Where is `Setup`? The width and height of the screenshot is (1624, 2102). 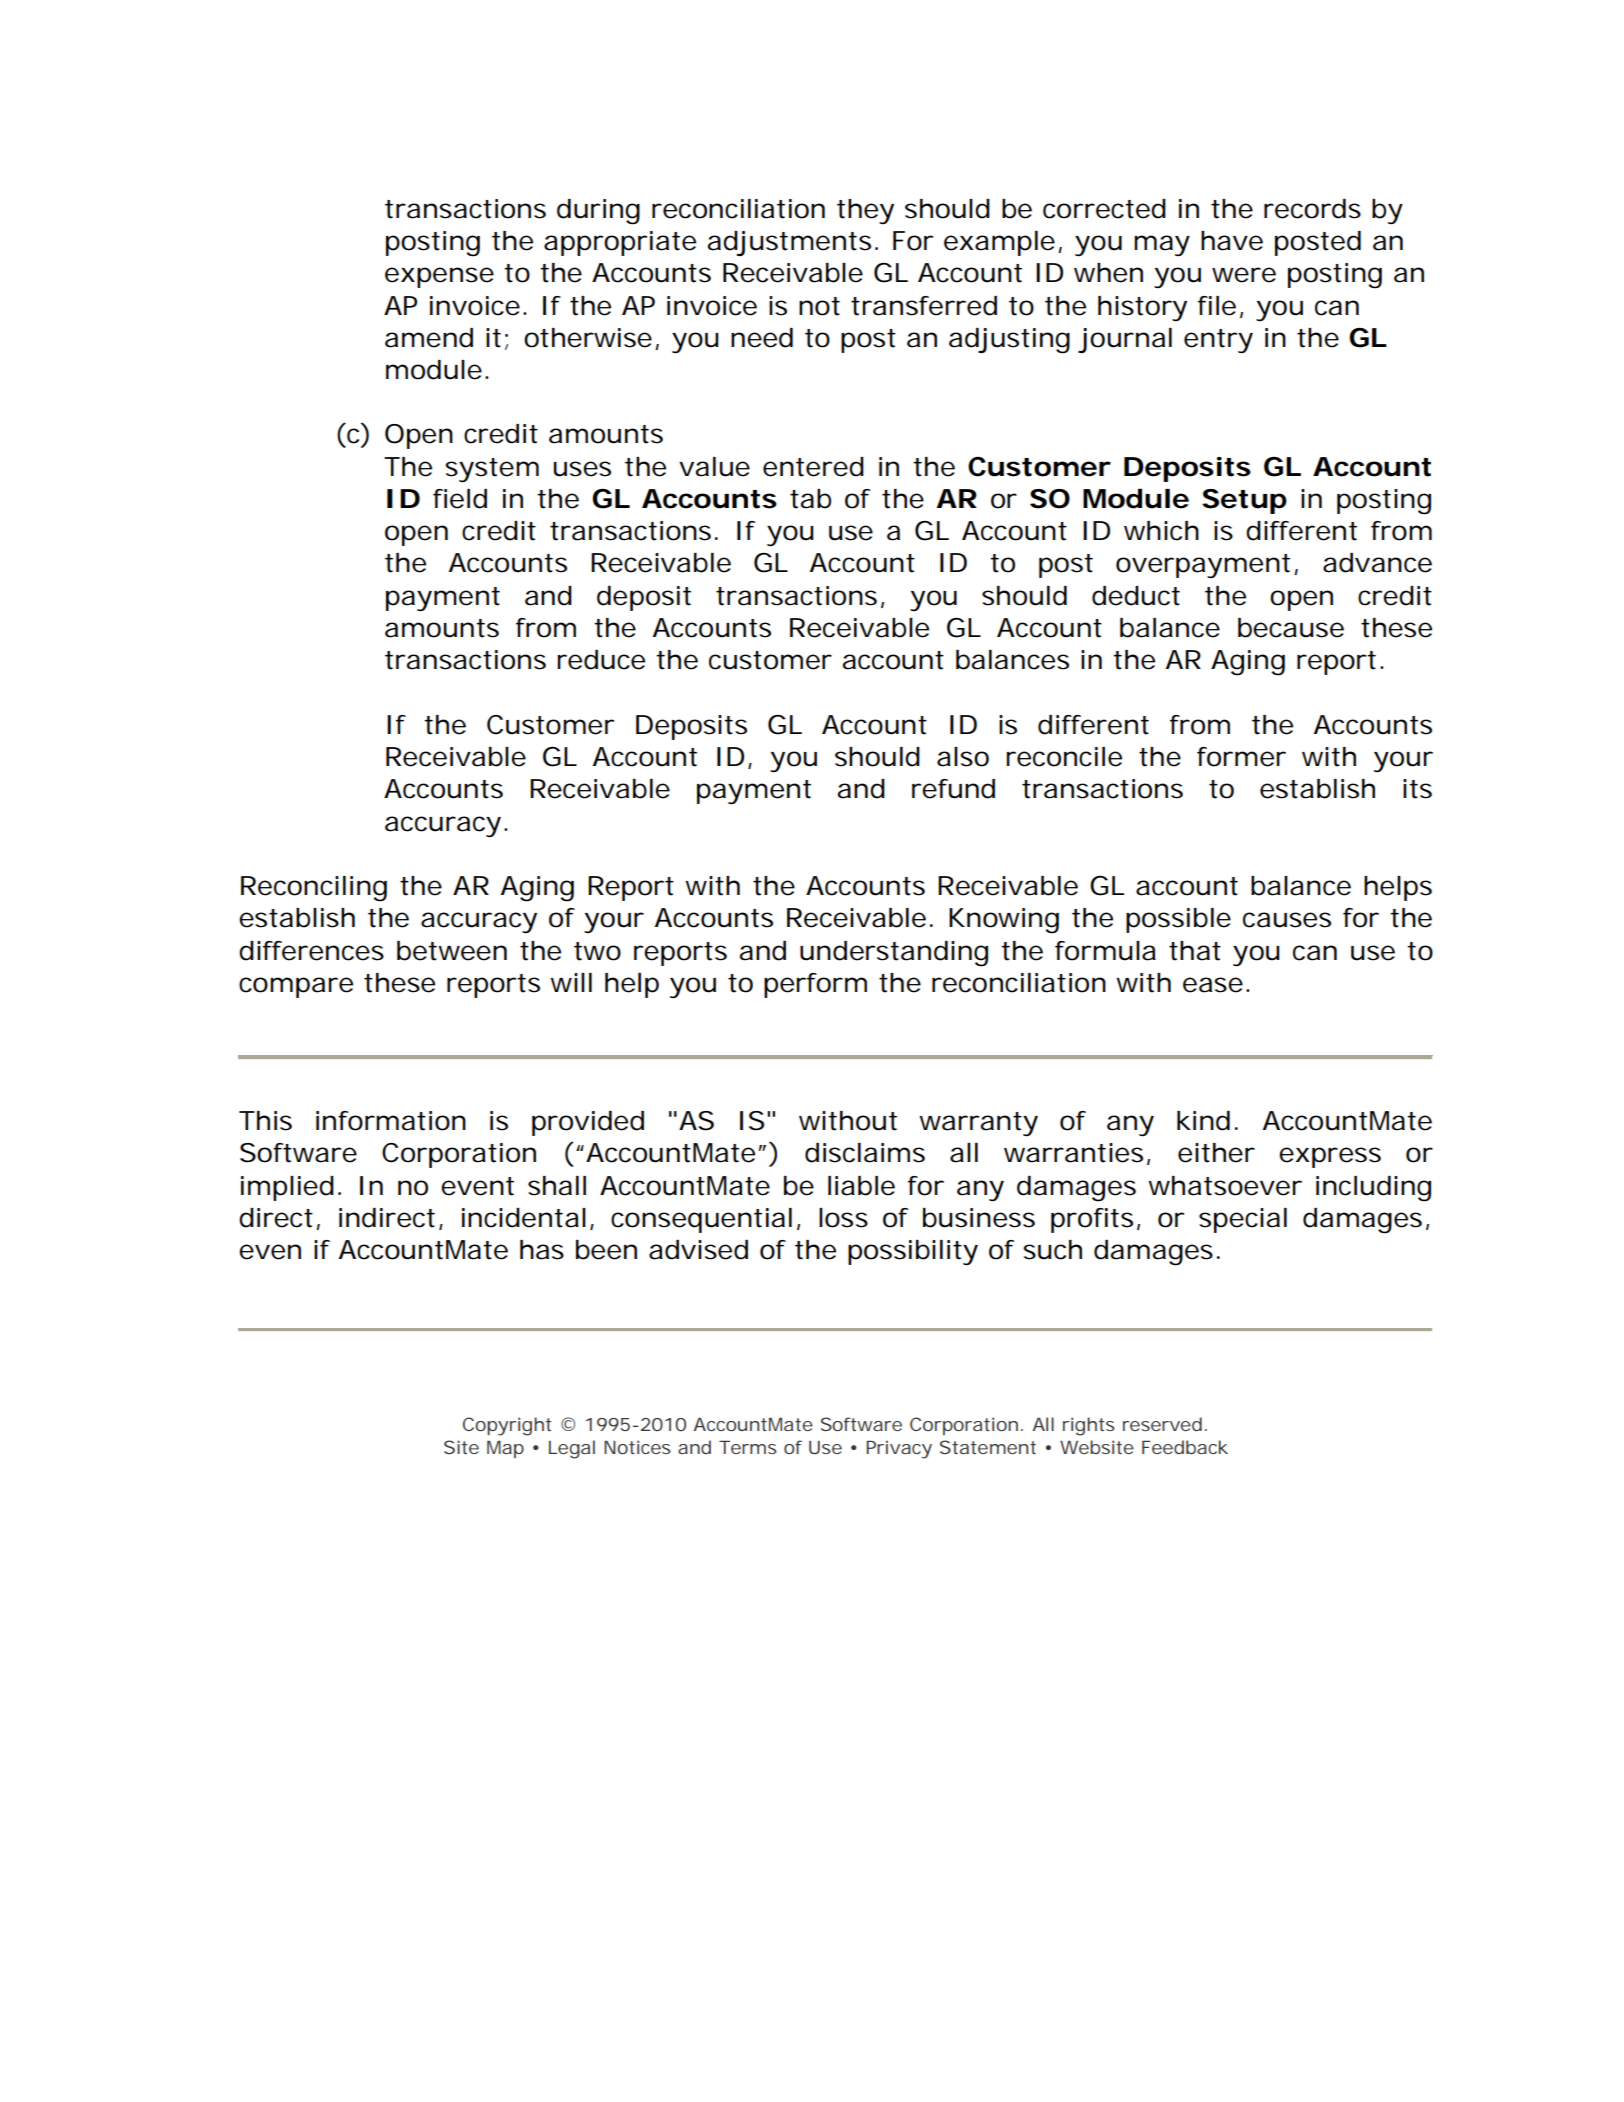 Setup is located at coordinates (1244, 501).
